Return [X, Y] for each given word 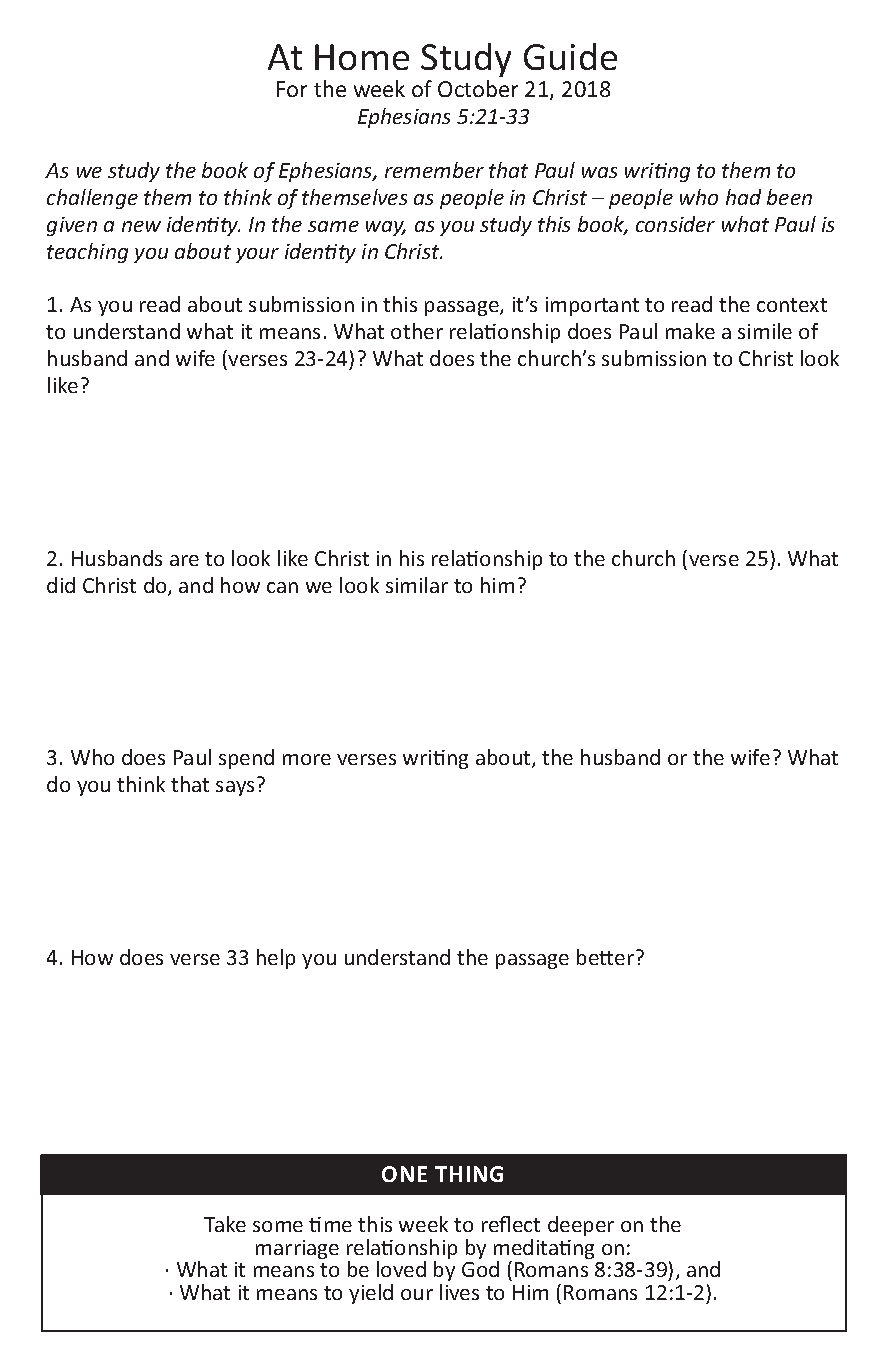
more [307, 759]
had [743, 197]
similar [417, 585]
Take [225, 1224]
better [605, 957]
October [478, 88]
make [690, 331]
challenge [92, 199]
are [184, 560]
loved [401, 1269]
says [235, 788]
